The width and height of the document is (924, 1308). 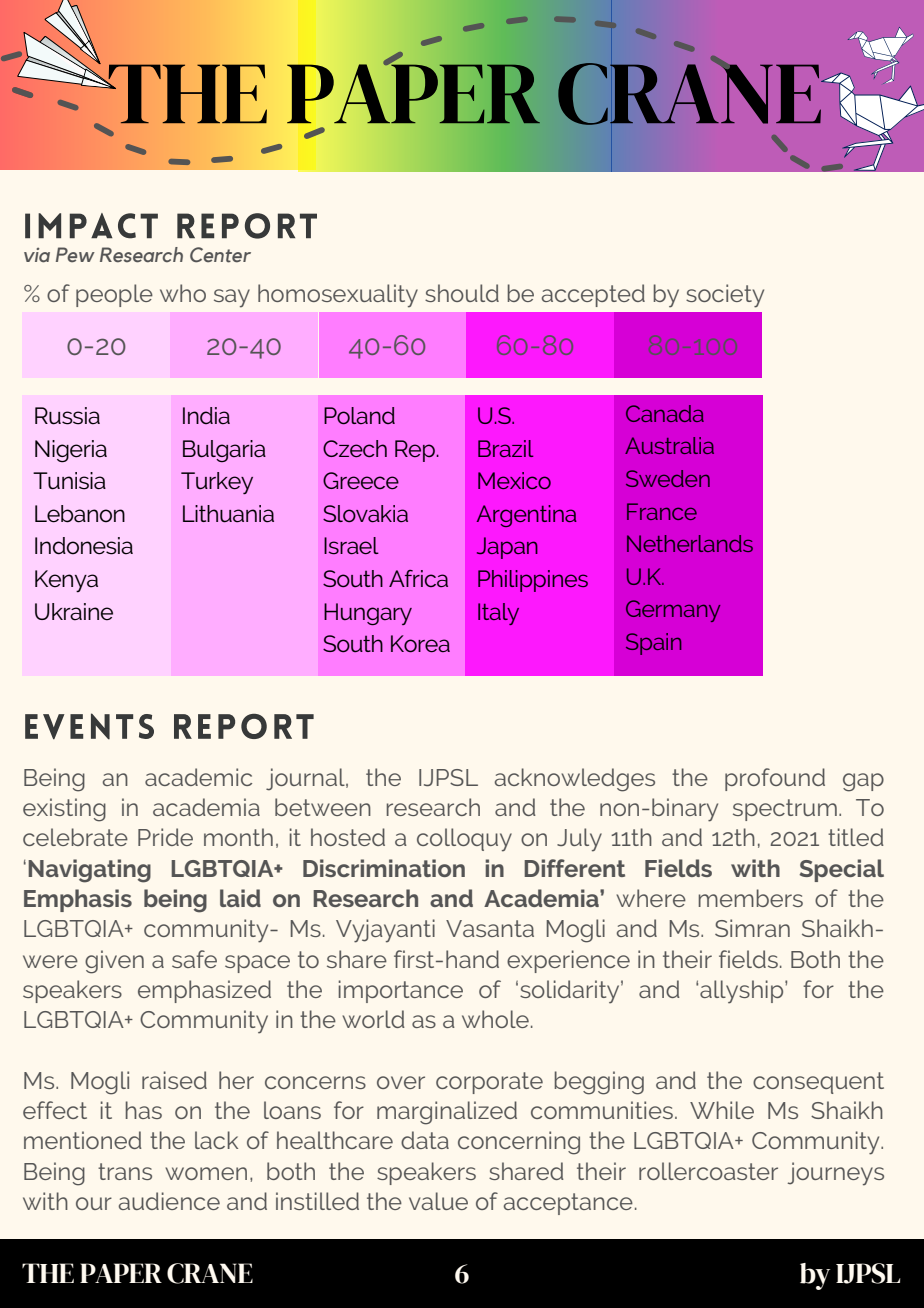 What do you see at coordinates (420, 643) in the document?
I see `Korea` at bounding box center [420, 643].
